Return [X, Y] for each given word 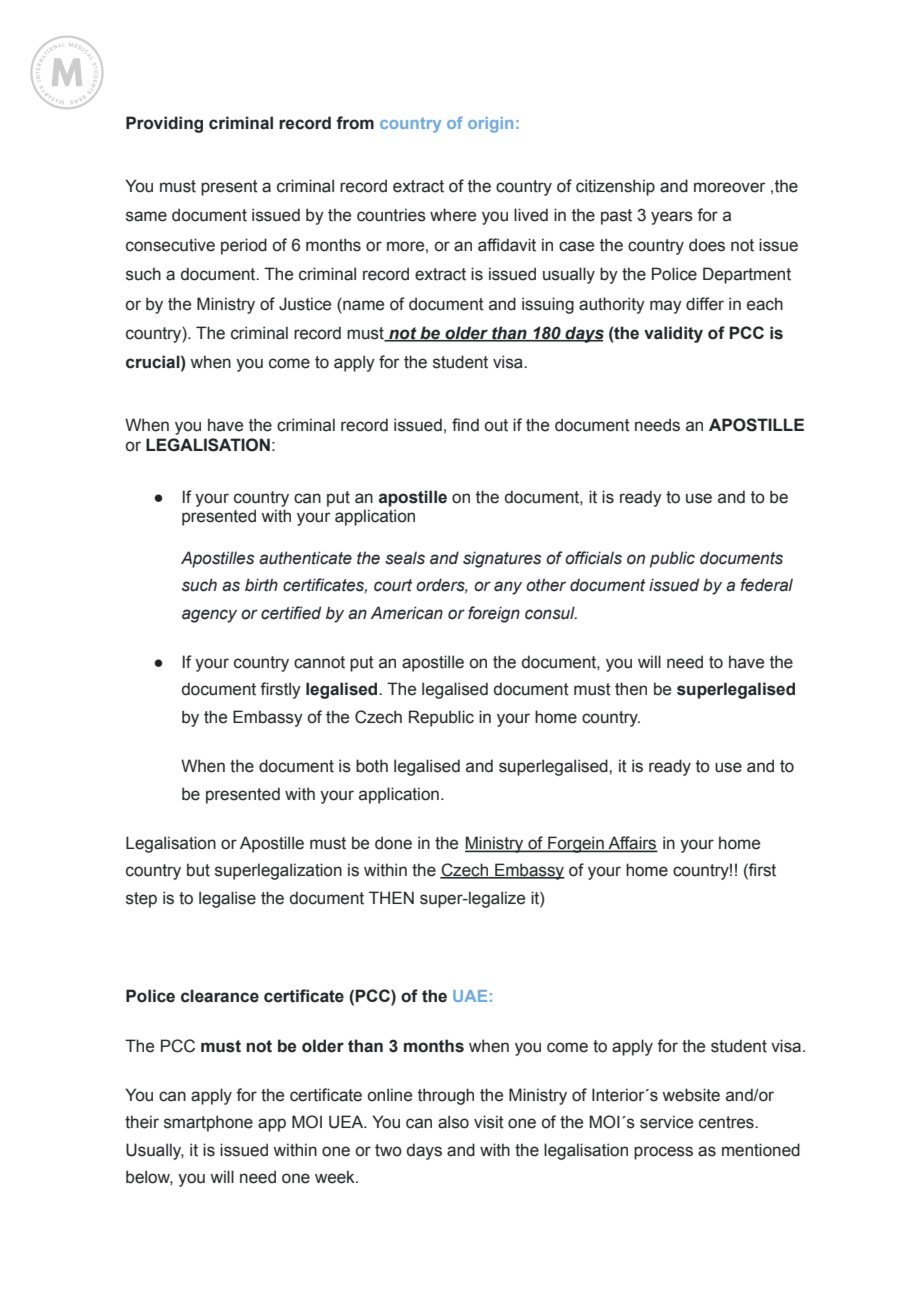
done [393, 843]
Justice [305, 304]
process [663, 1153]
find [465, 425]
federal [766, 585]
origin [490, 125]
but [198, 870]
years [672, 218]
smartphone [208, 1123]
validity [673, 334]
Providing [164, 124]
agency [209, 616]
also [453, 1122]
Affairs [632, 844]
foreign [494, 614]
